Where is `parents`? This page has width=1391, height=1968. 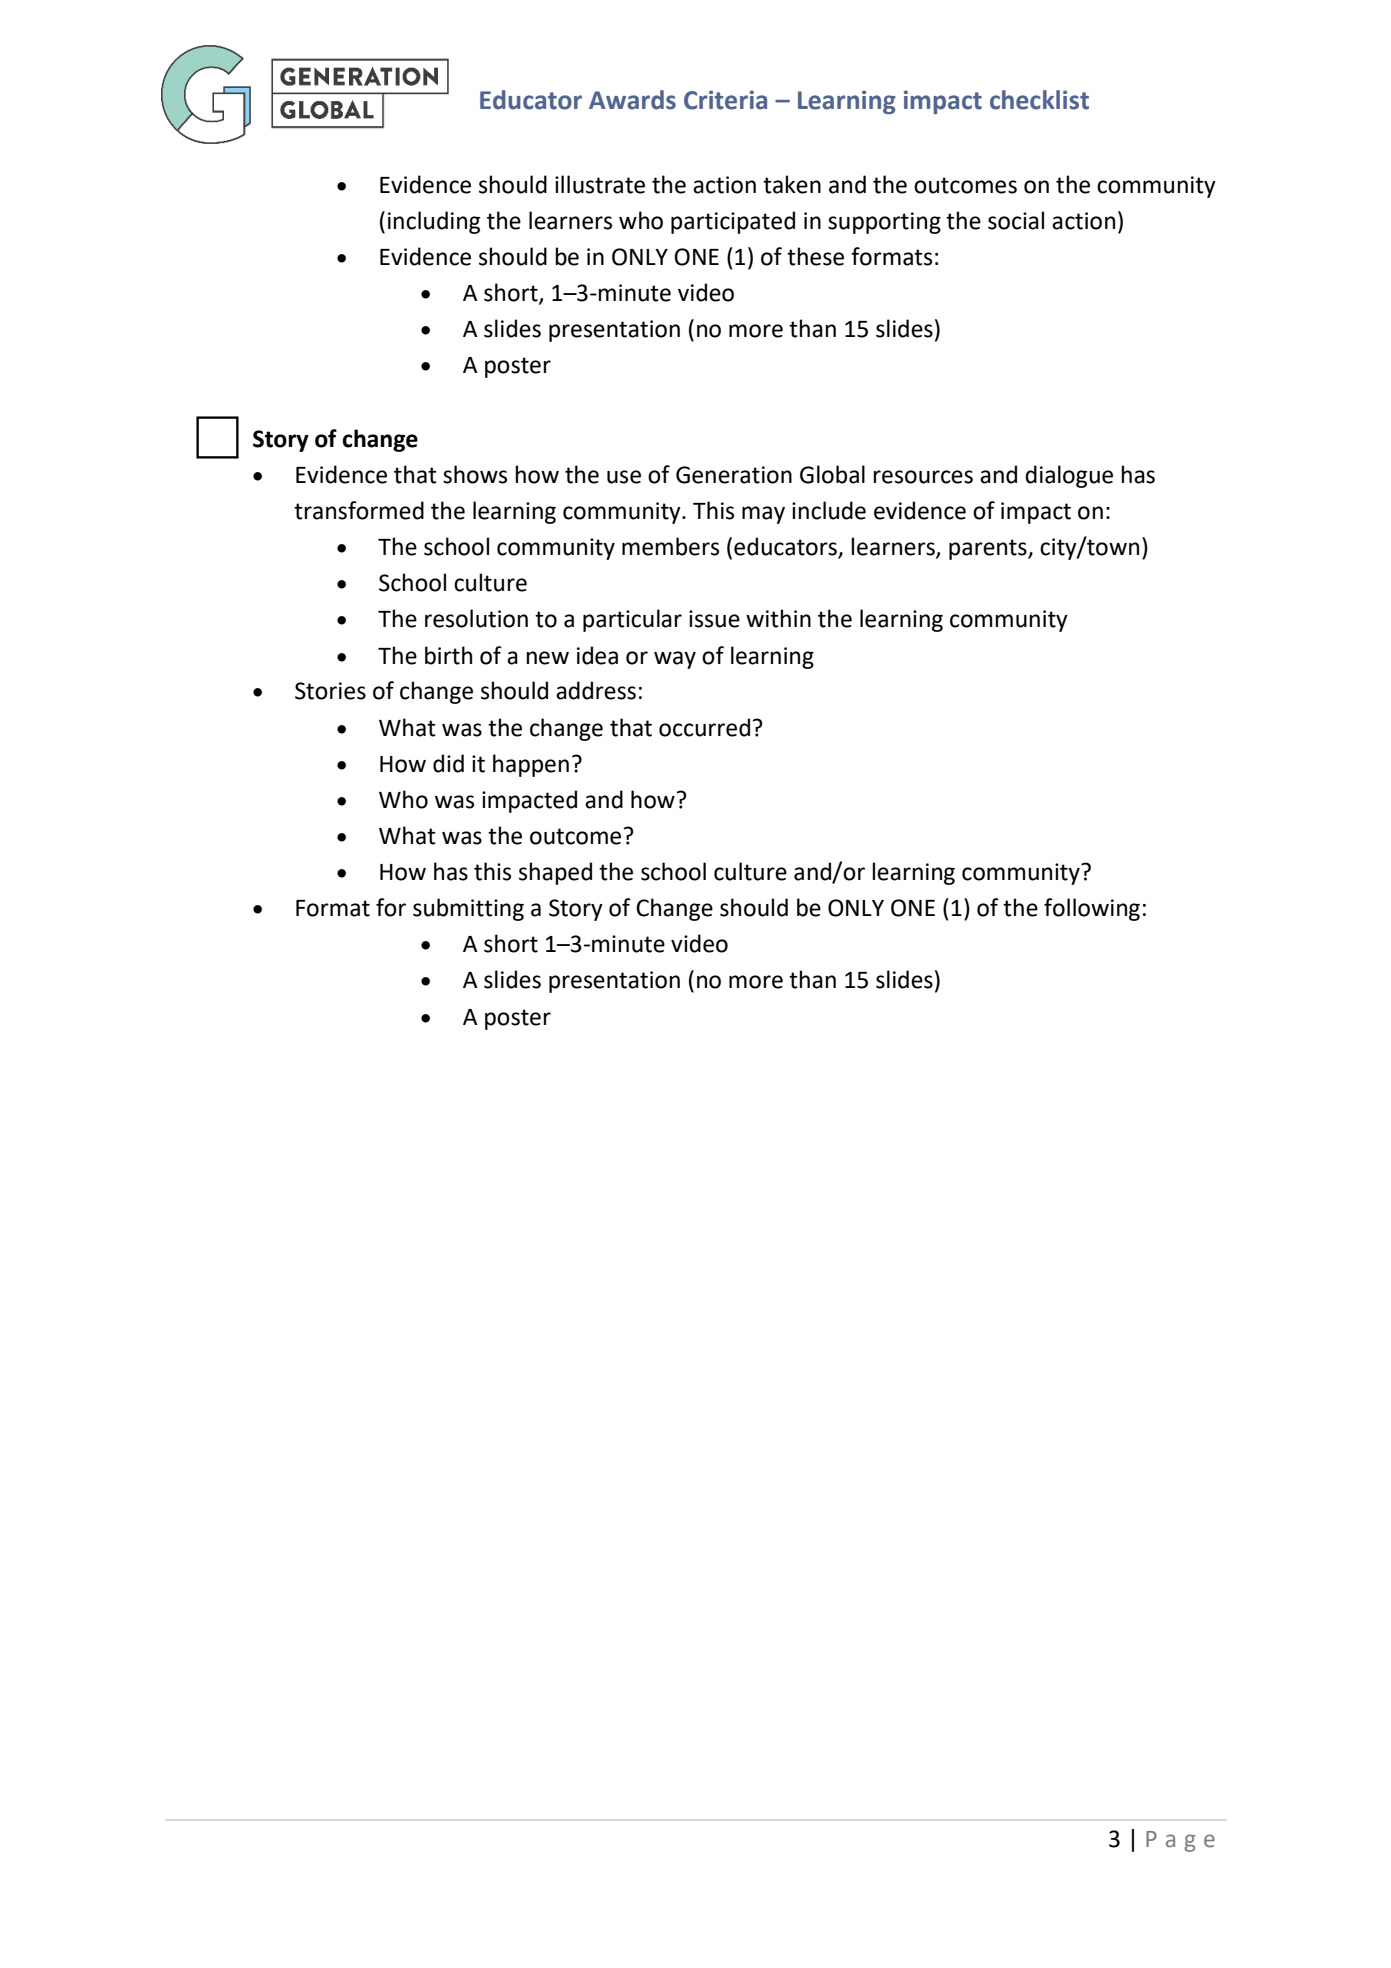 parents is located at coordinates (989, 549).
